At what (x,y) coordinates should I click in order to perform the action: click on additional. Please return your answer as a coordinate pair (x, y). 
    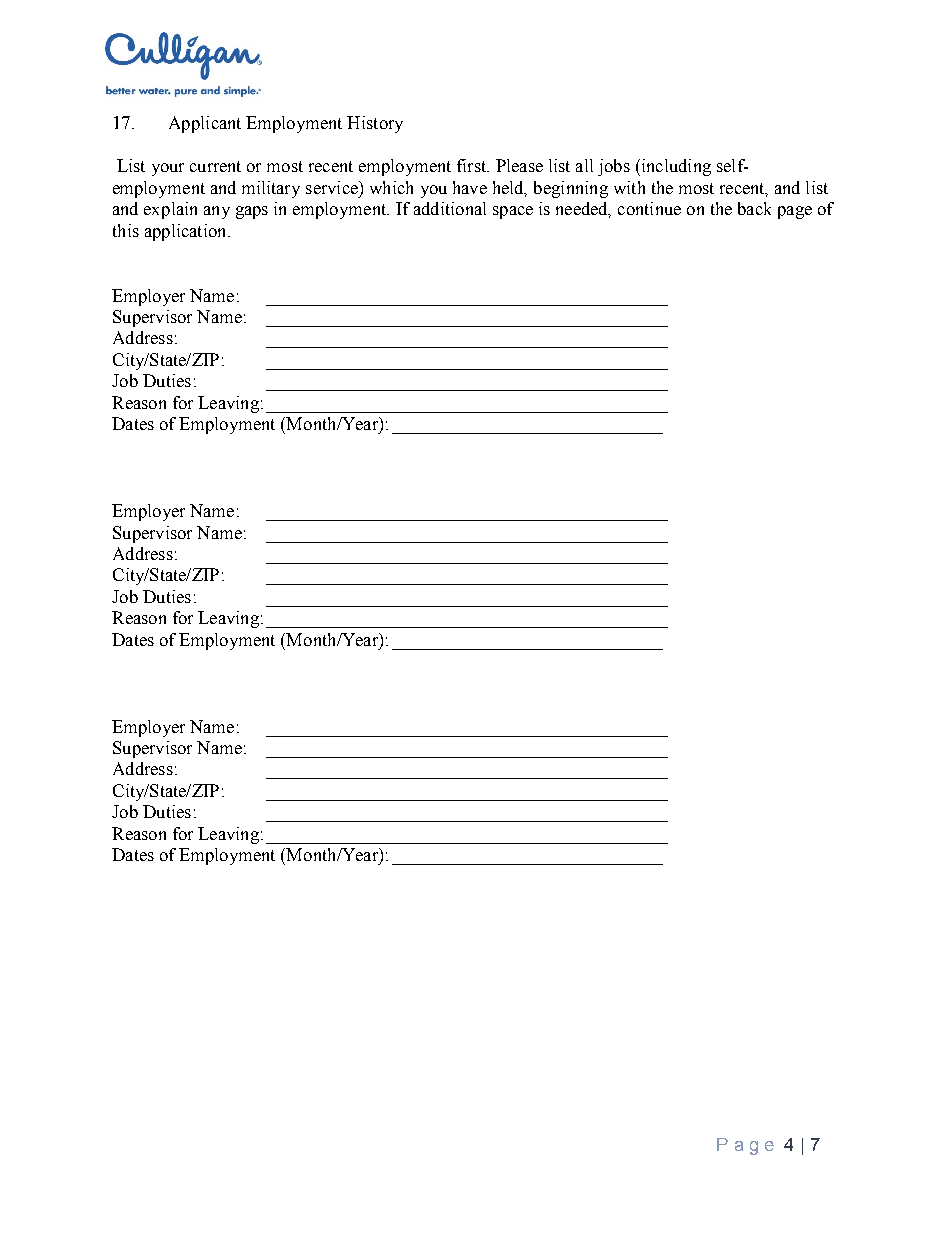
    Looking at the image, I should click on (450, 208).
